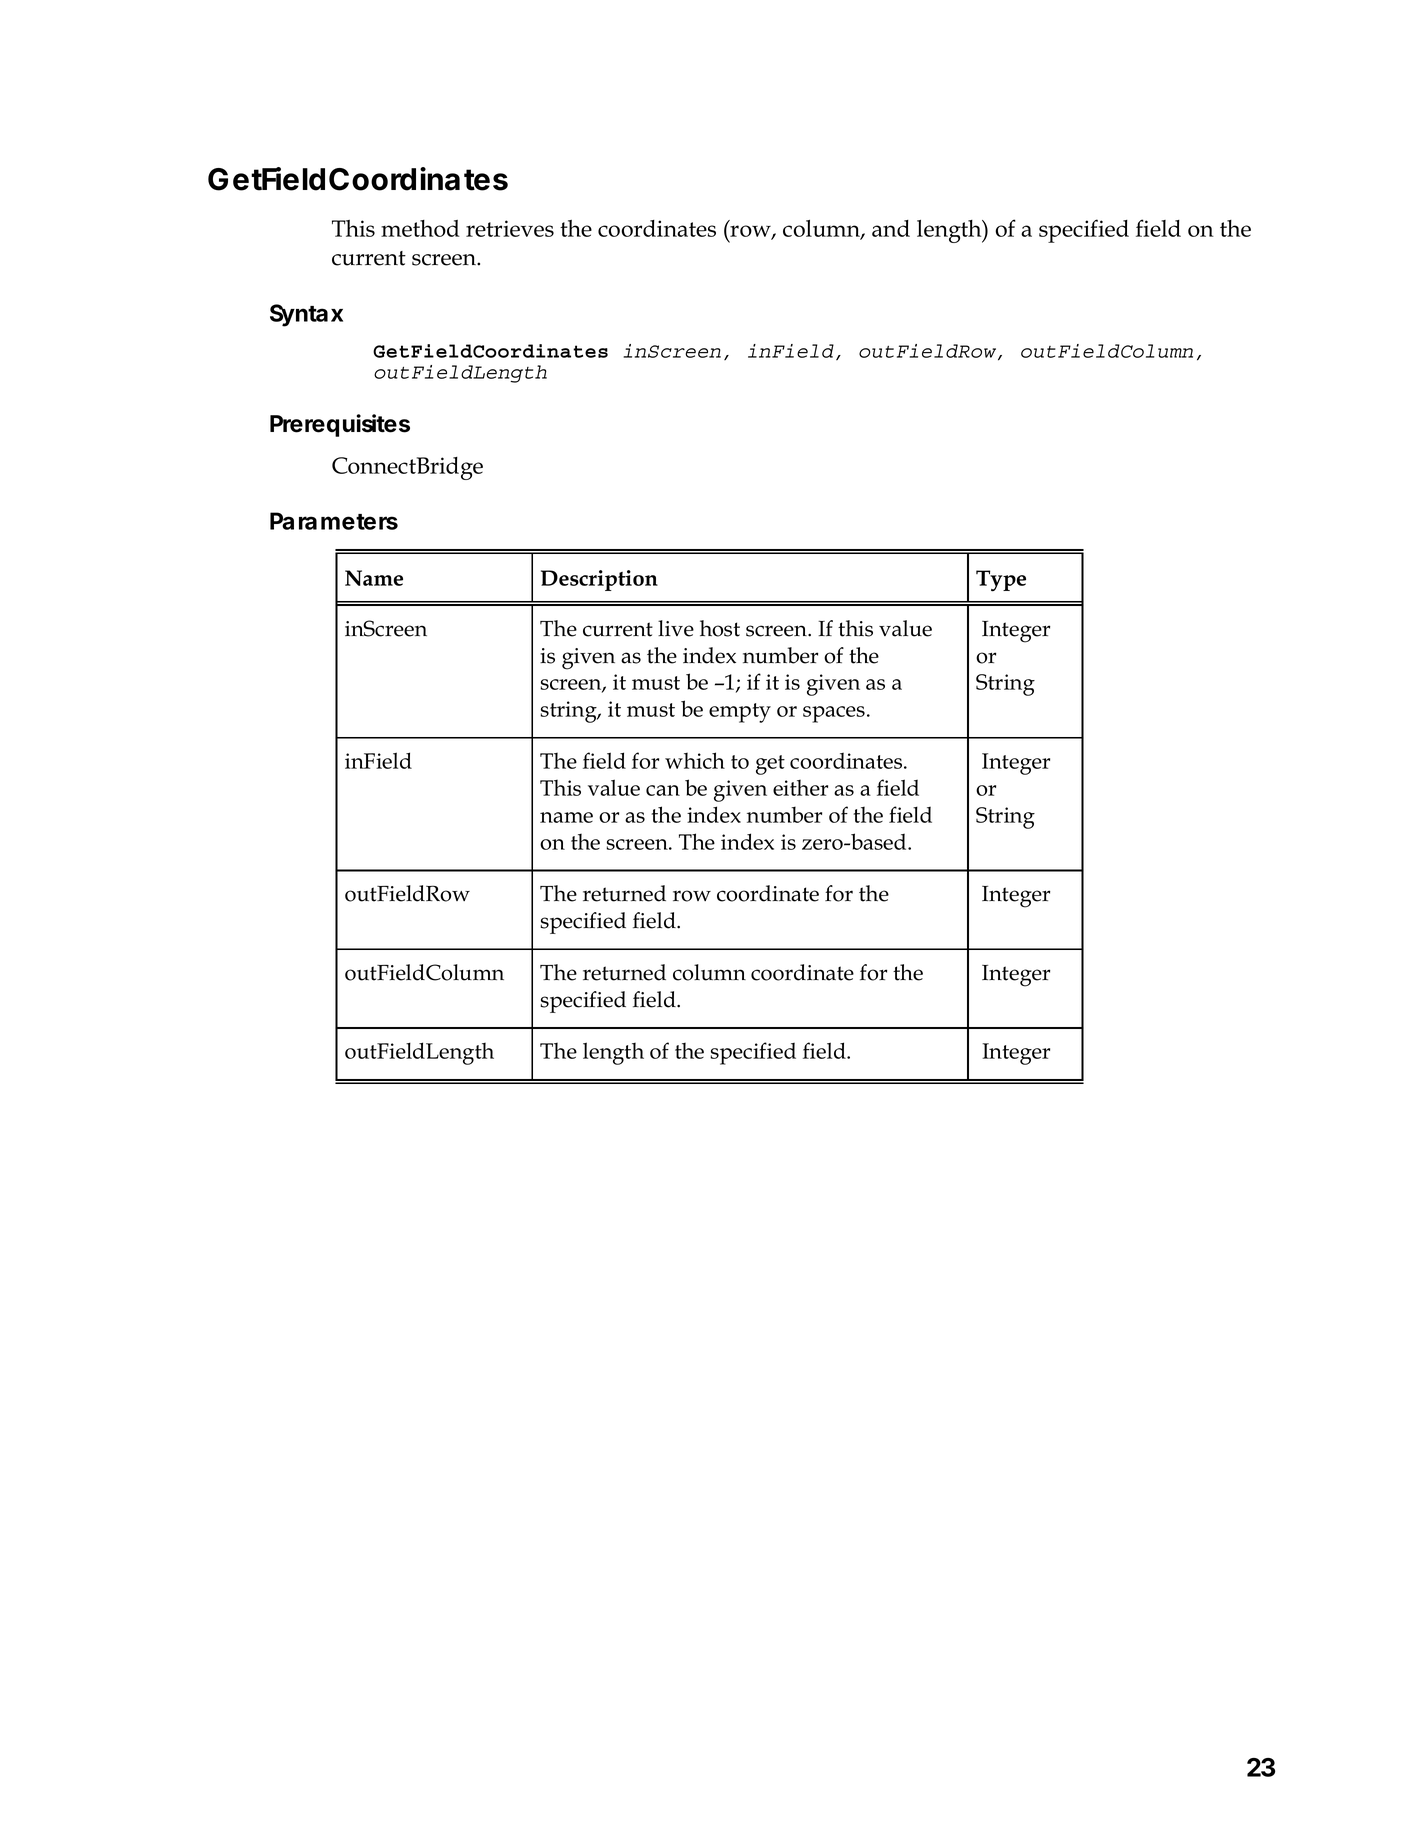 This screenshot has height=1823, width=1409. I want to click on retrieves, so click(510, 228).
